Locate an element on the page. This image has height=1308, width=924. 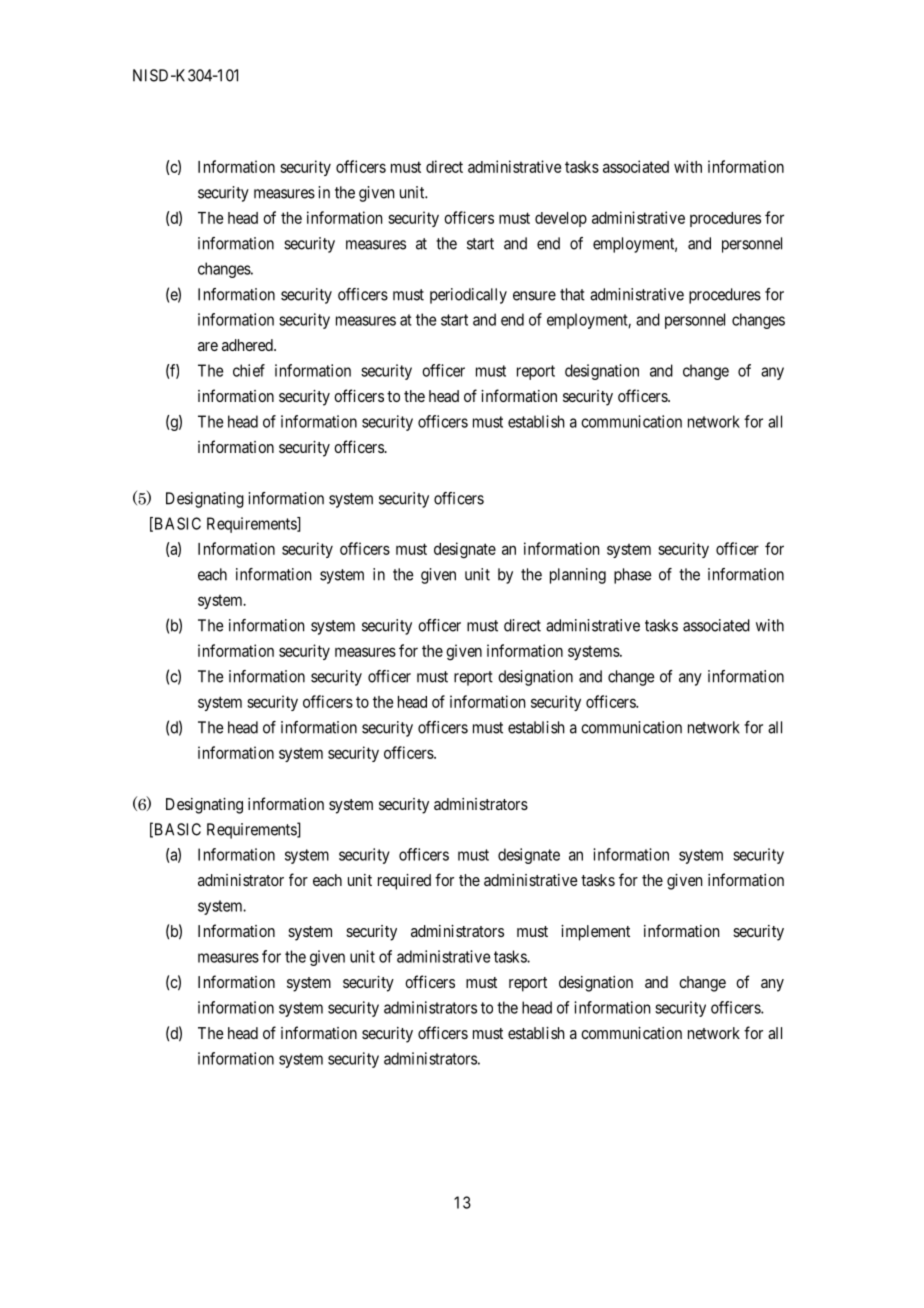
implement is located at coordinates (595, 933).
